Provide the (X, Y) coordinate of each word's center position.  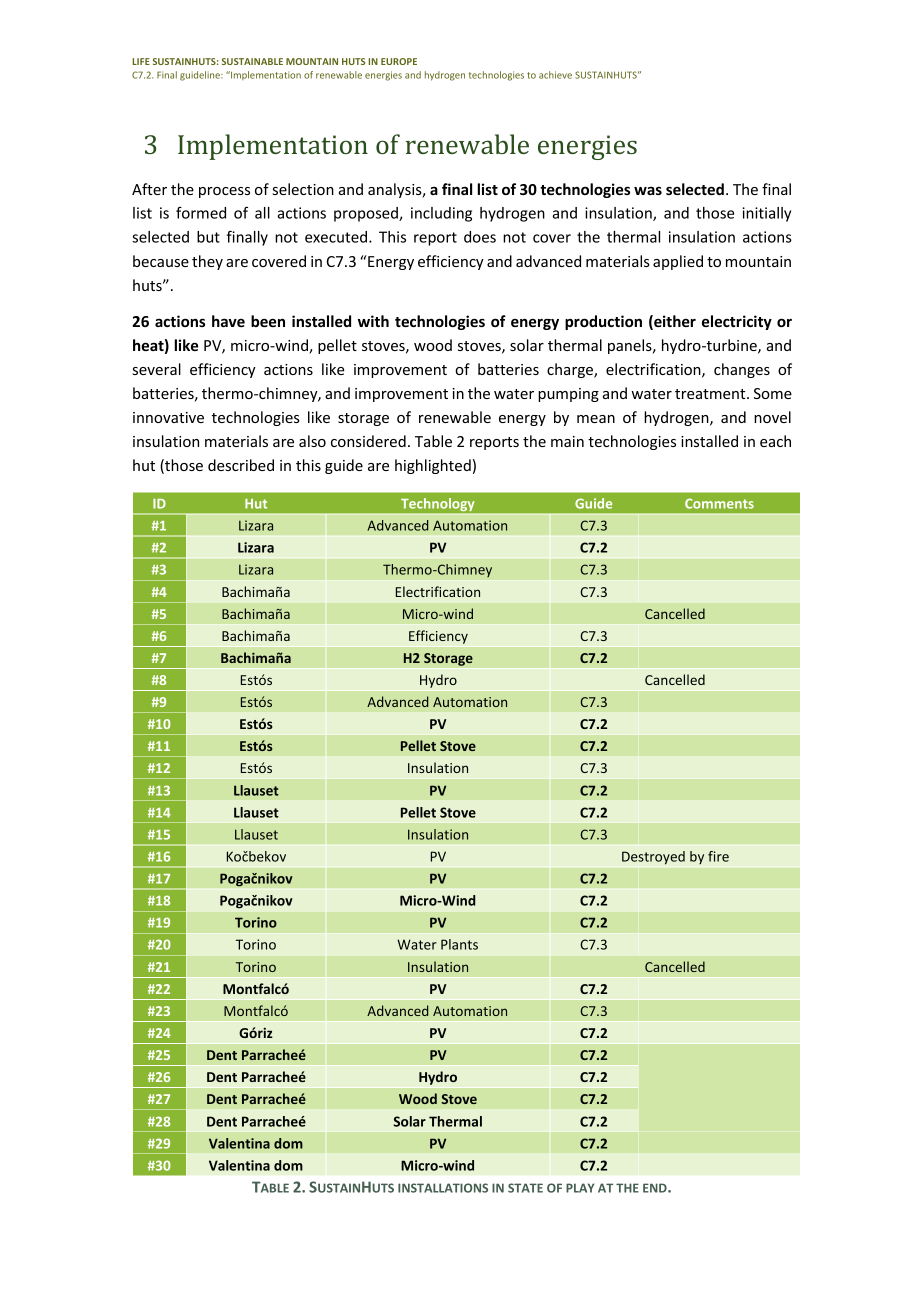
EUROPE (399, 61)
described (241, 465)
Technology (437, 504)
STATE (525, 1188)
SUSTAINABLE (252, 61)
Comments (719, 503)
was (648, 190)
